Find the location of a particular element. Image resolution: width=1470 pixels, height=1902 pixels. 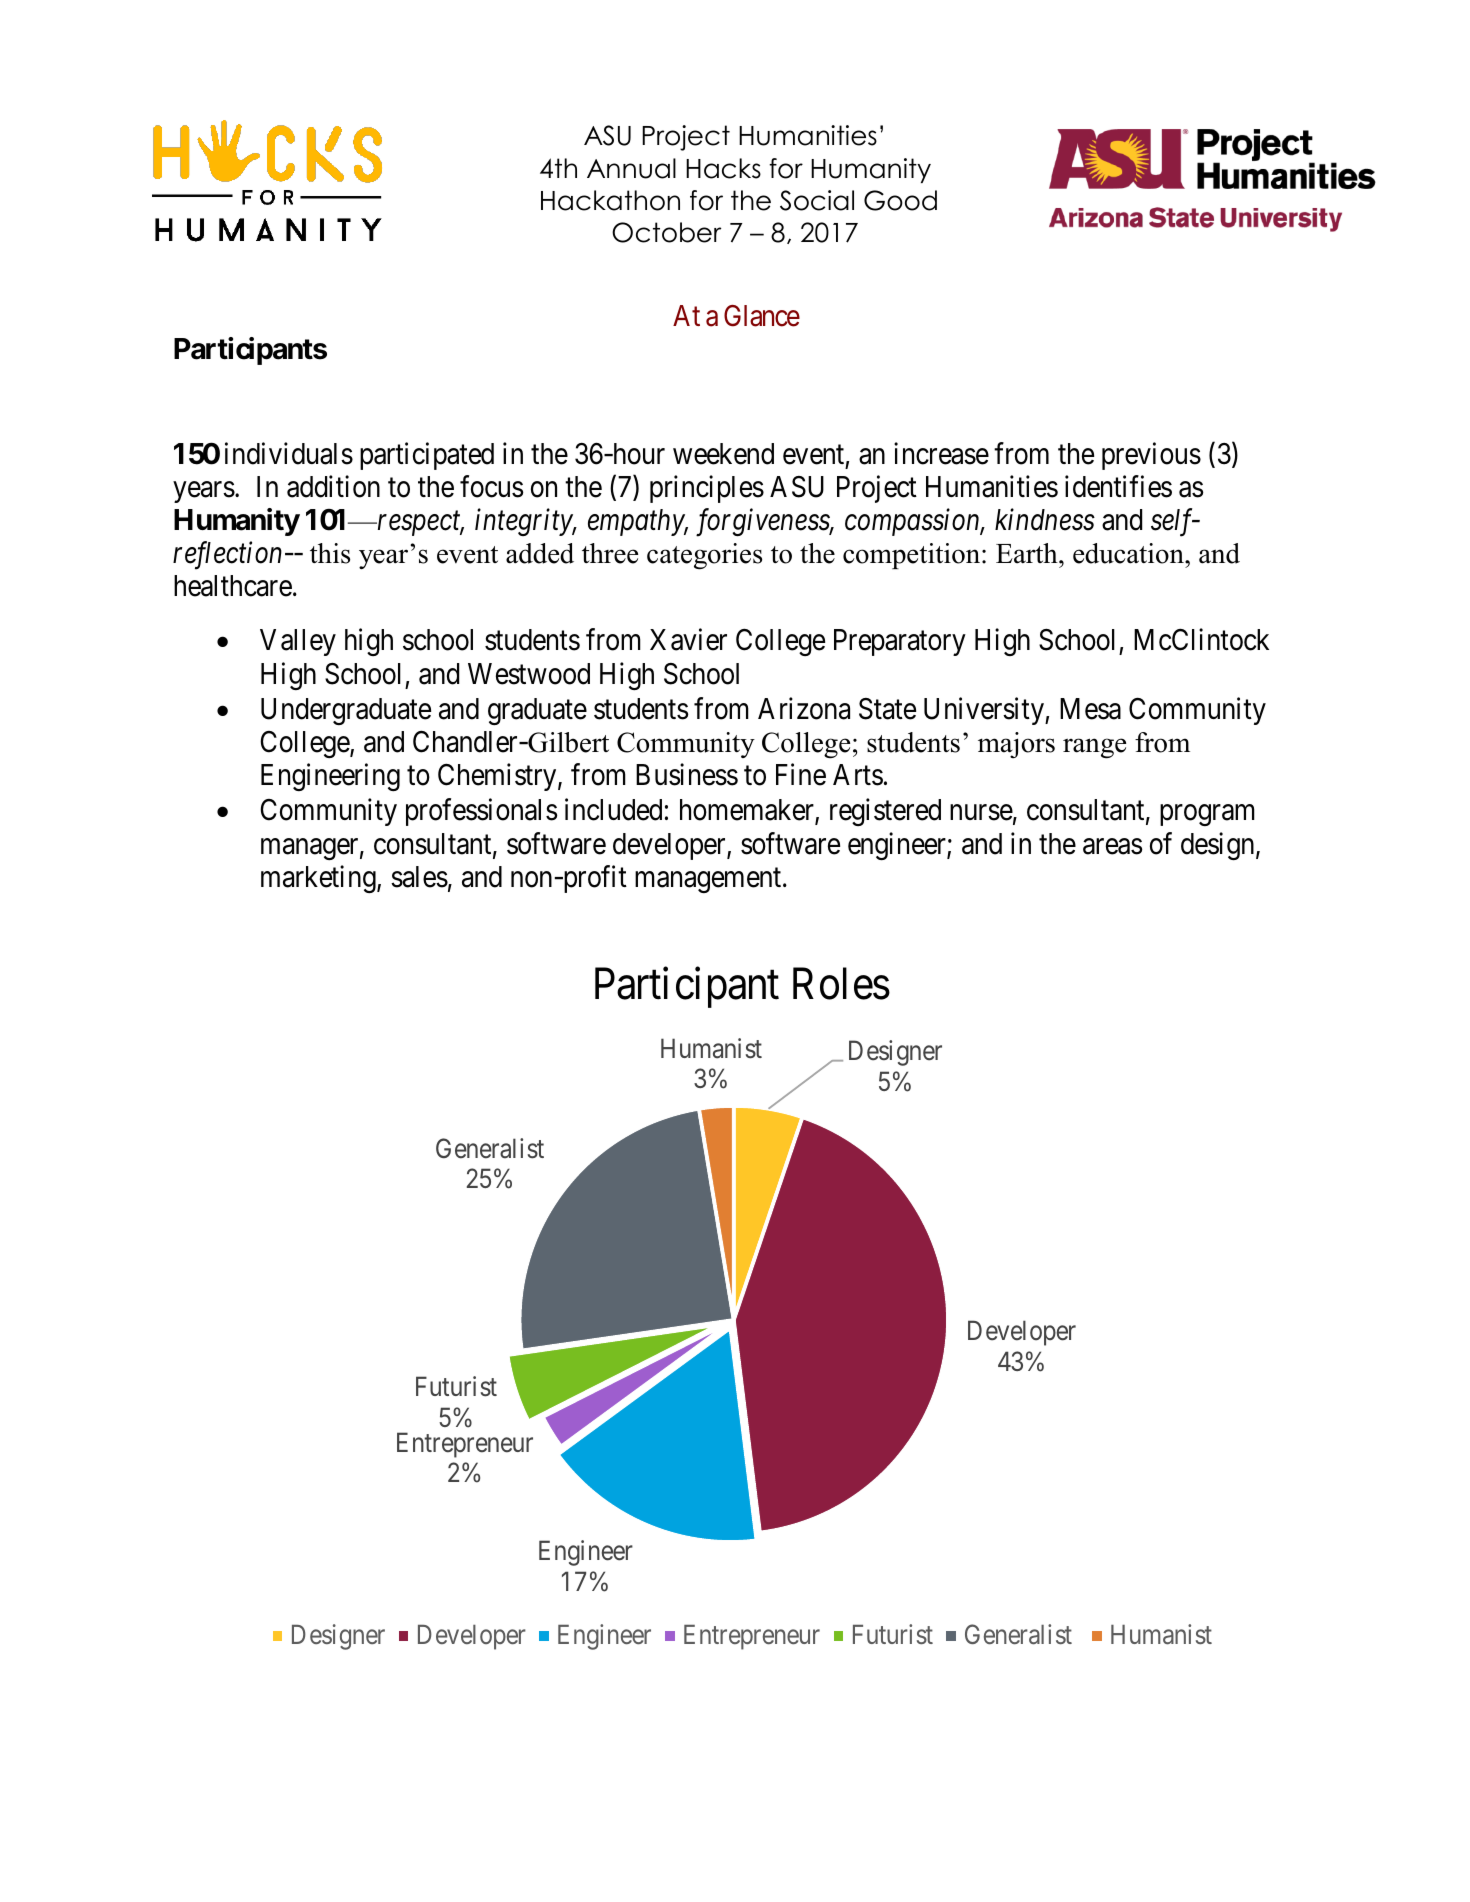

Hacks is located at coordinates (723, 168).
